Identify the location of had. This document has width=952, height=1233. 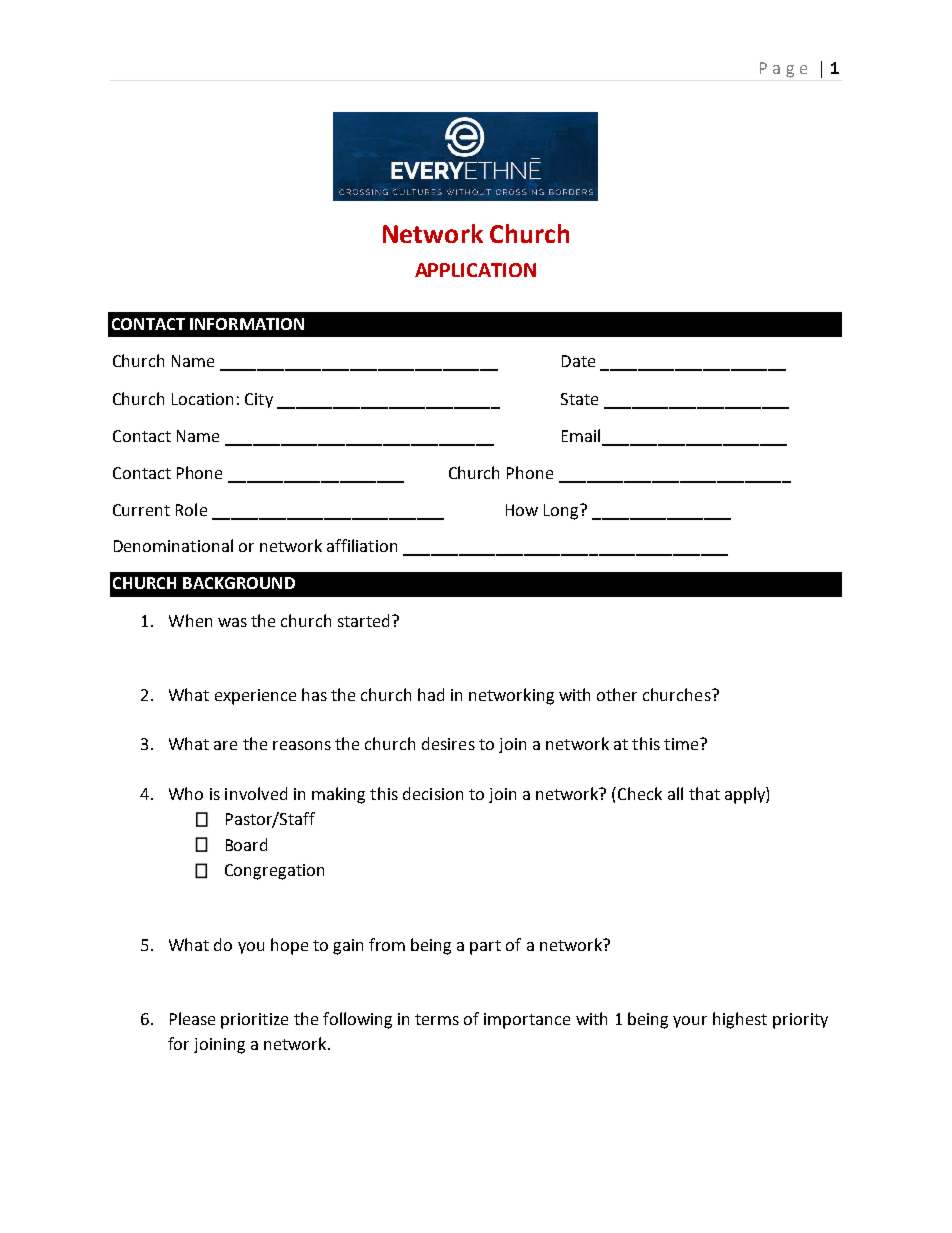
(431, 694).
